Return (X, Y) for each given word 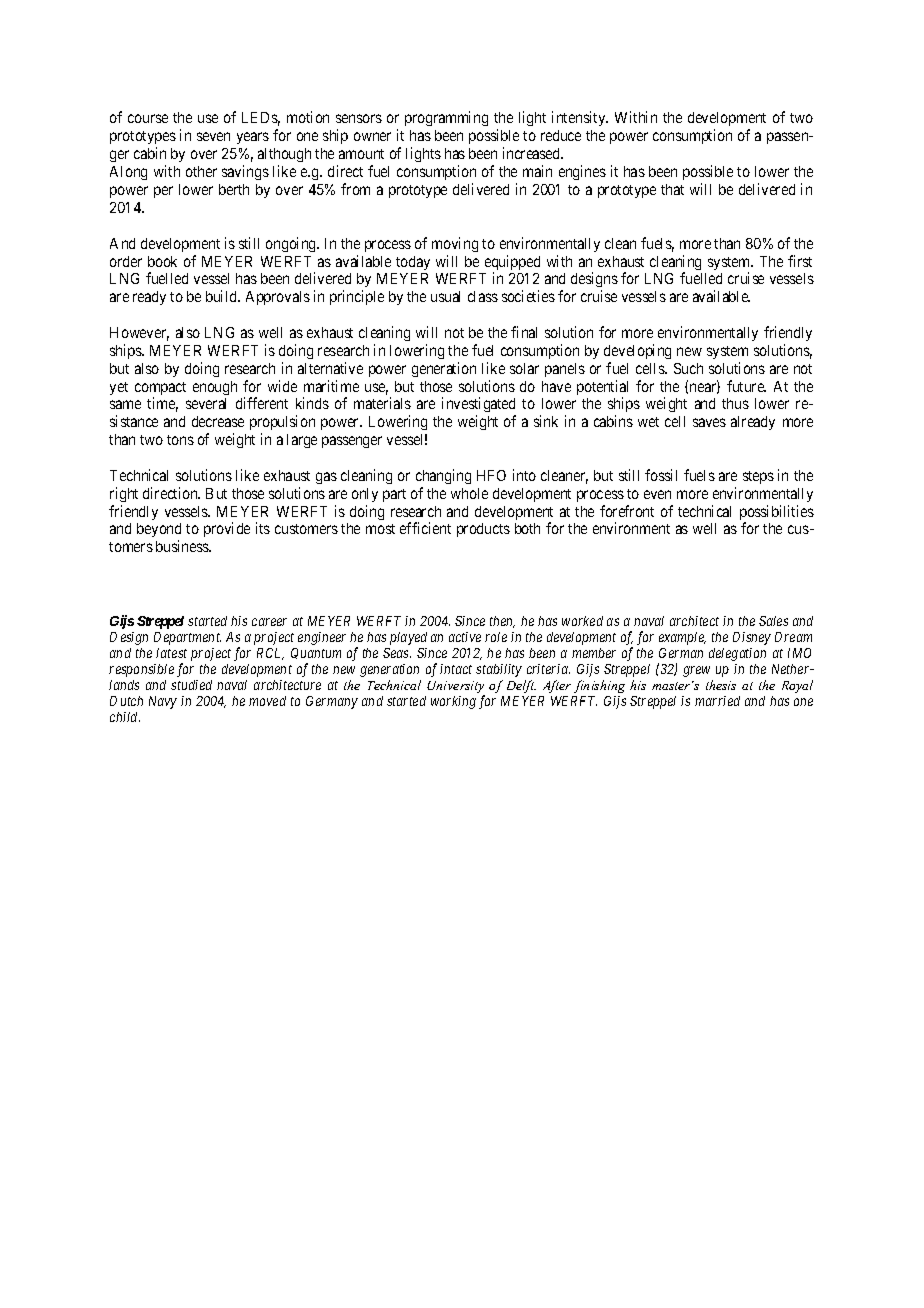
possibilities (777, 514)
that (672, 189)
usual (445, 296)
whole (469, 493)
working (453, 702)
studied (191, 685)
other (201, 171)
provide (227, 529)
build (223, 296)
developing (637, 351)
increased (533, 153)
